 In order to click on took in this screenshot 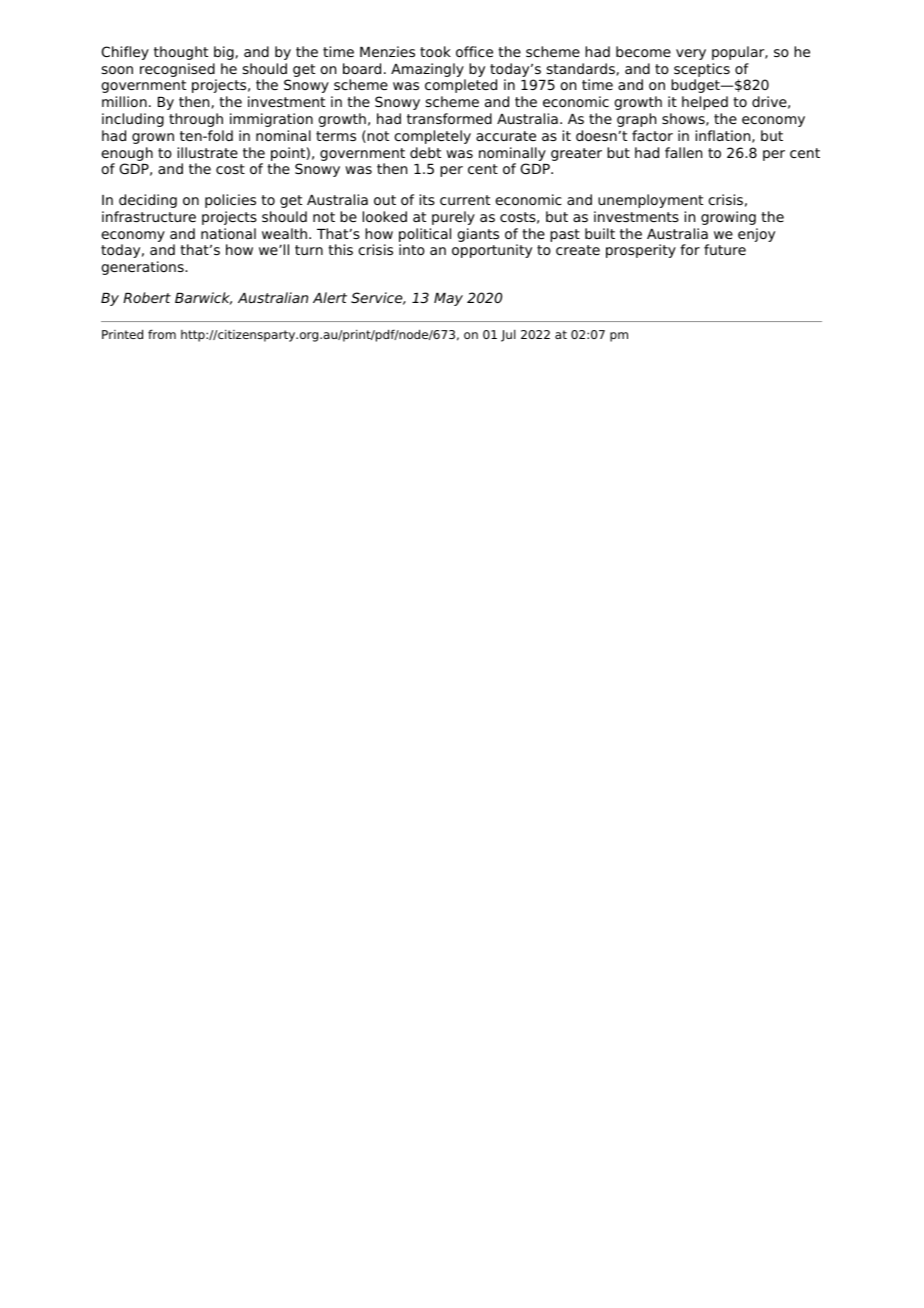, I will do `click(435, 51)`.
